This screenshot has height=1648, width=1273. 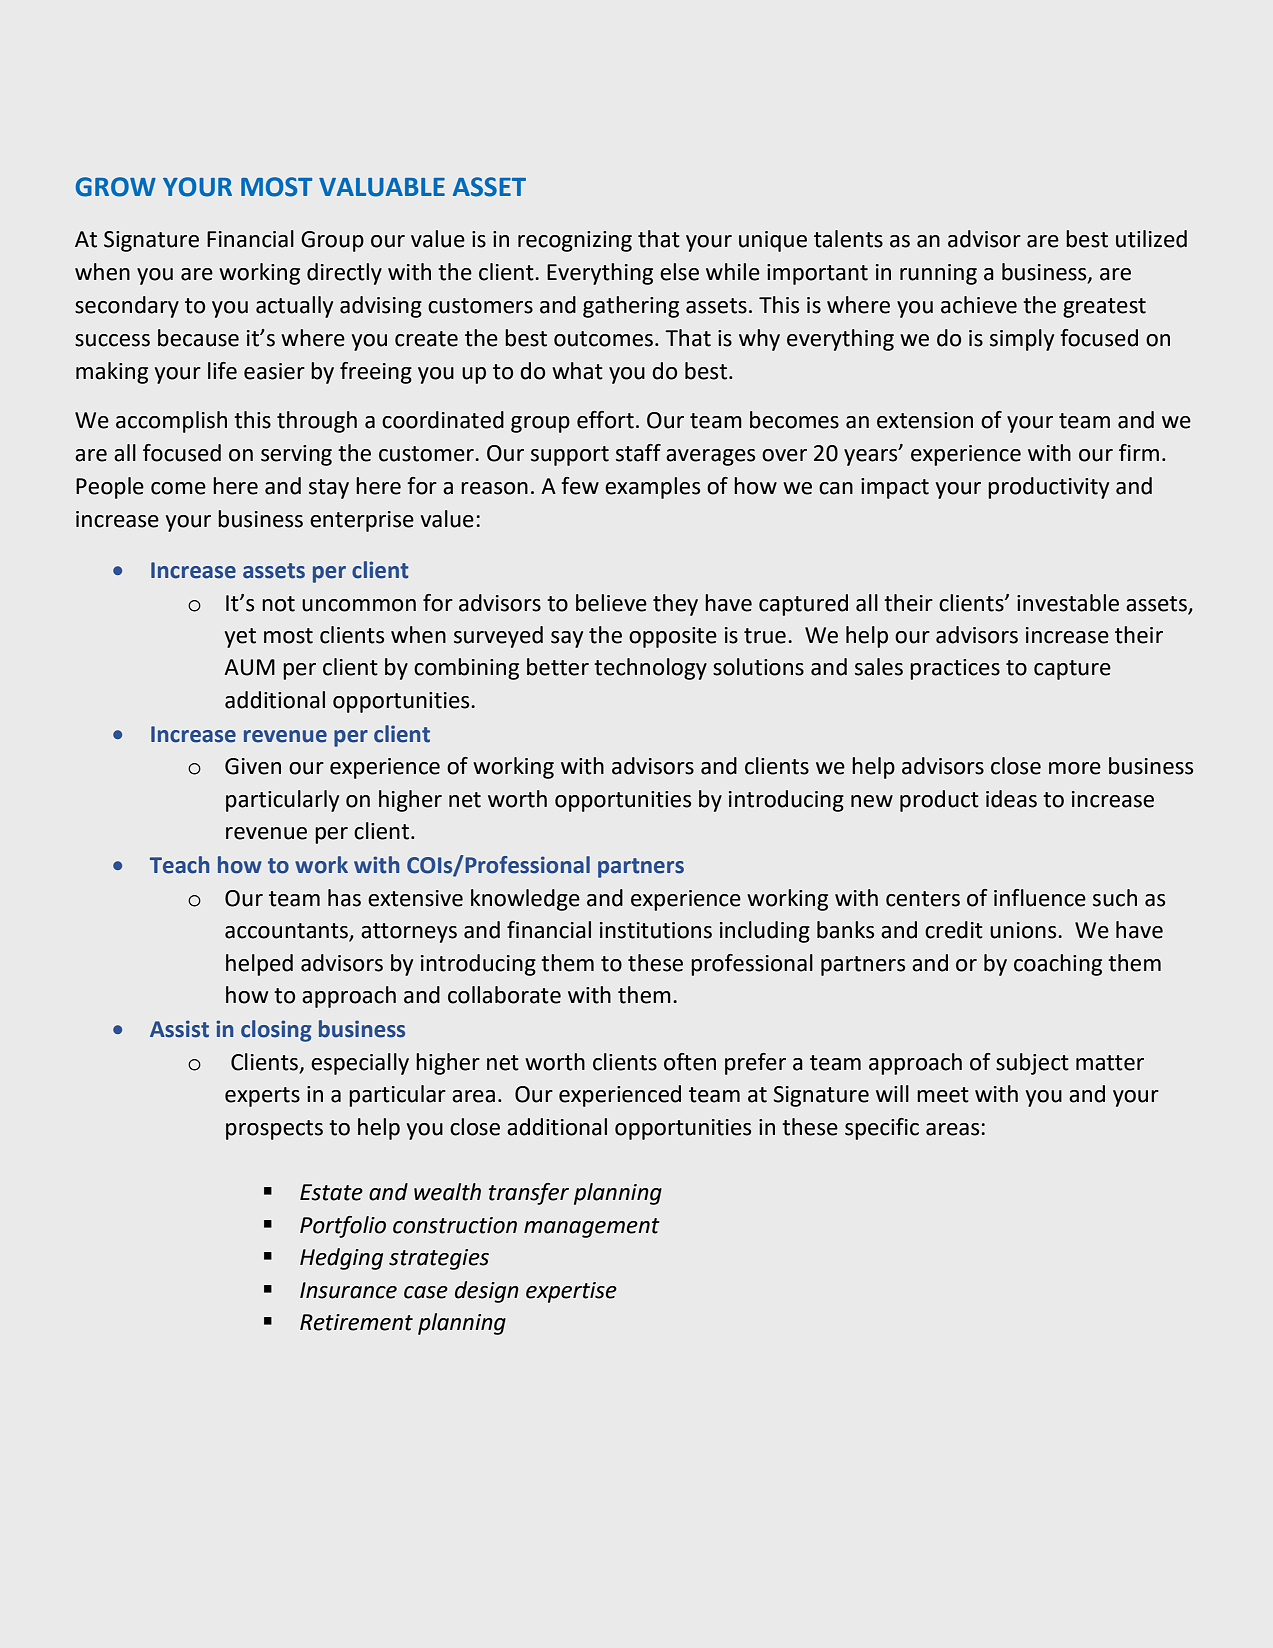 What do you see at coordinates (1151, 239) in the screenshot?
I see `utilized` at bounding box center [1151, 239].
